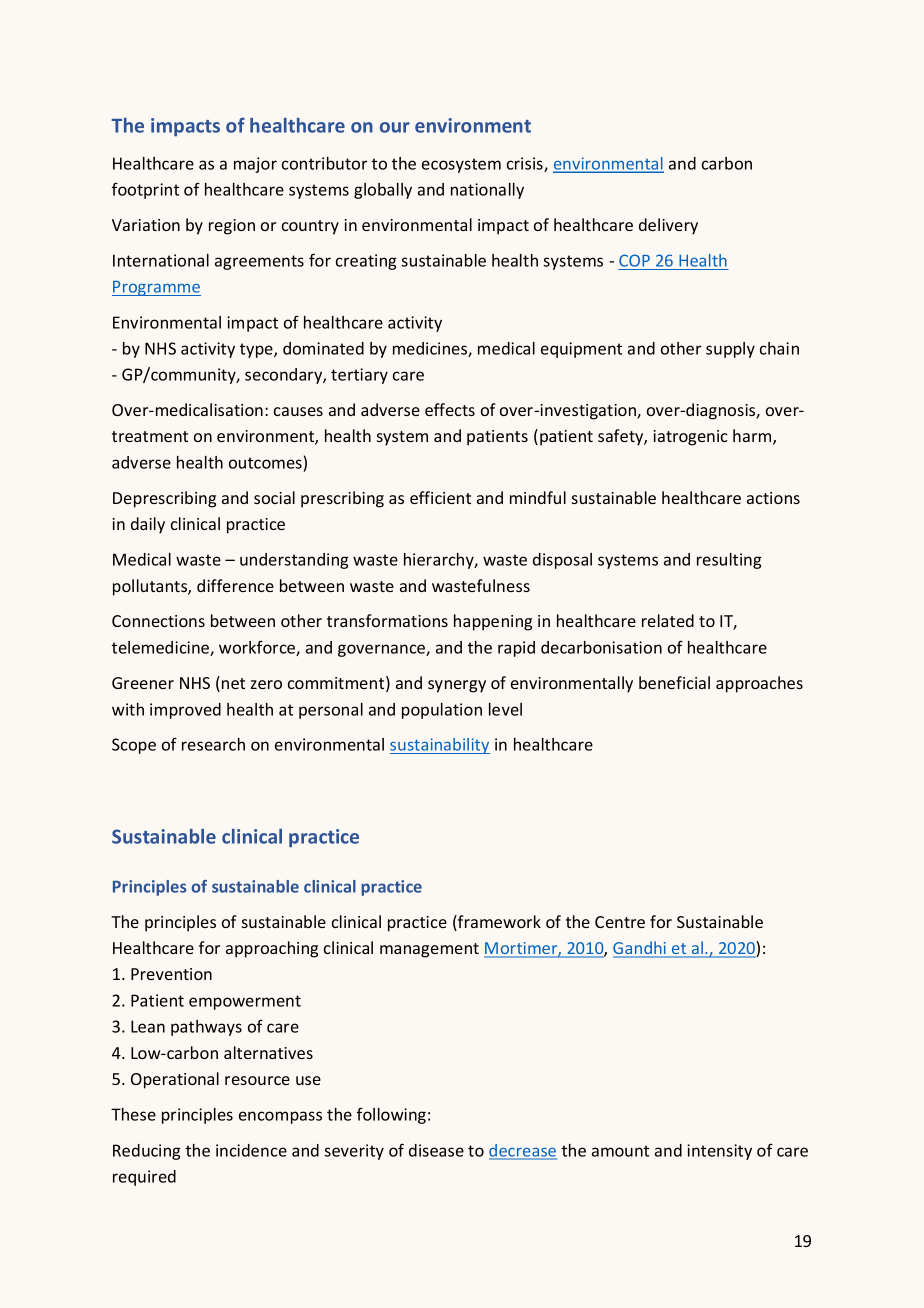 The height and width of the screenshot is (1308, 924). What do you see at coordinates (668, 226) in the screenshot?
I see `delivery` at bounding box center [668, 226].
